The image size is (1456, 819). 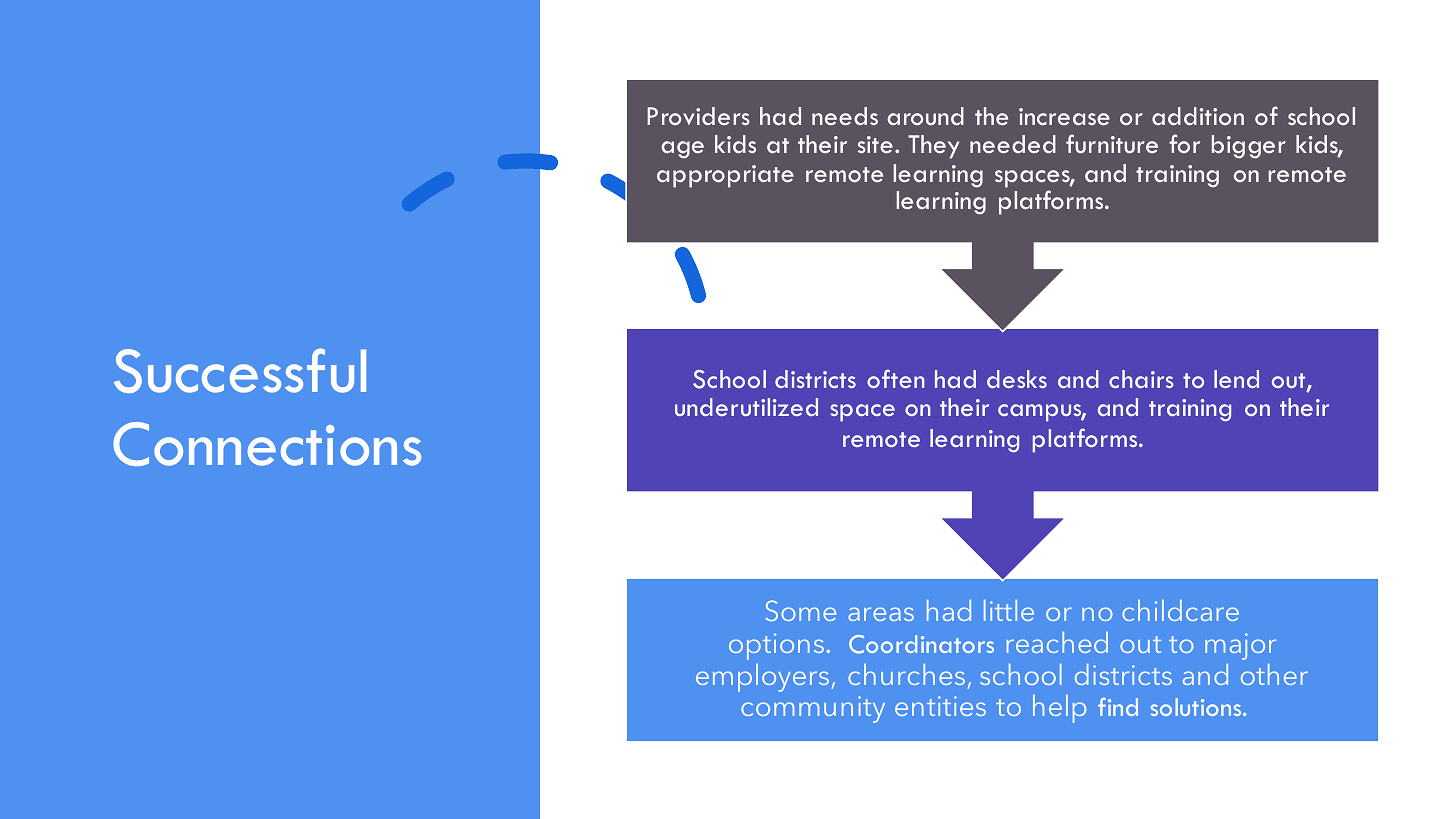 I want to click on furniture, so click(x=1112, y=143).
